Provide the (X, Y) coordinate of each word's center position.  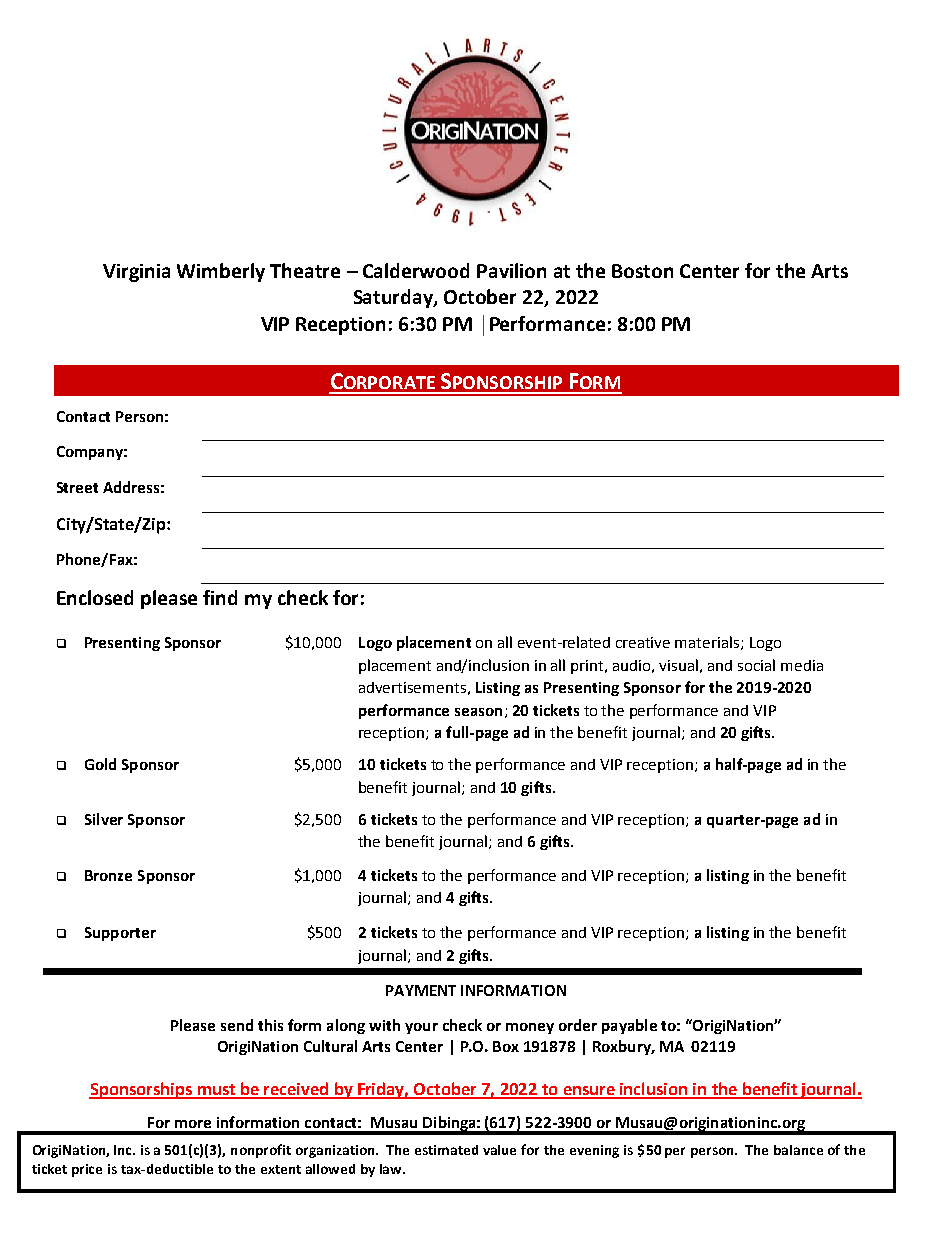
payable (629, 1026)
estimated (446, 1150)
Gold (100, 764)
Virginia (136, 273)
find (220, 597)
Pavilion (511, 270)
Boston (642, 271)
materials (708, 643)
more (193, 1124)
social (756, 665)
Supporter (120, 934)
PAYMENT (421, 990)
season (478, 712)
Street (77, 487)
